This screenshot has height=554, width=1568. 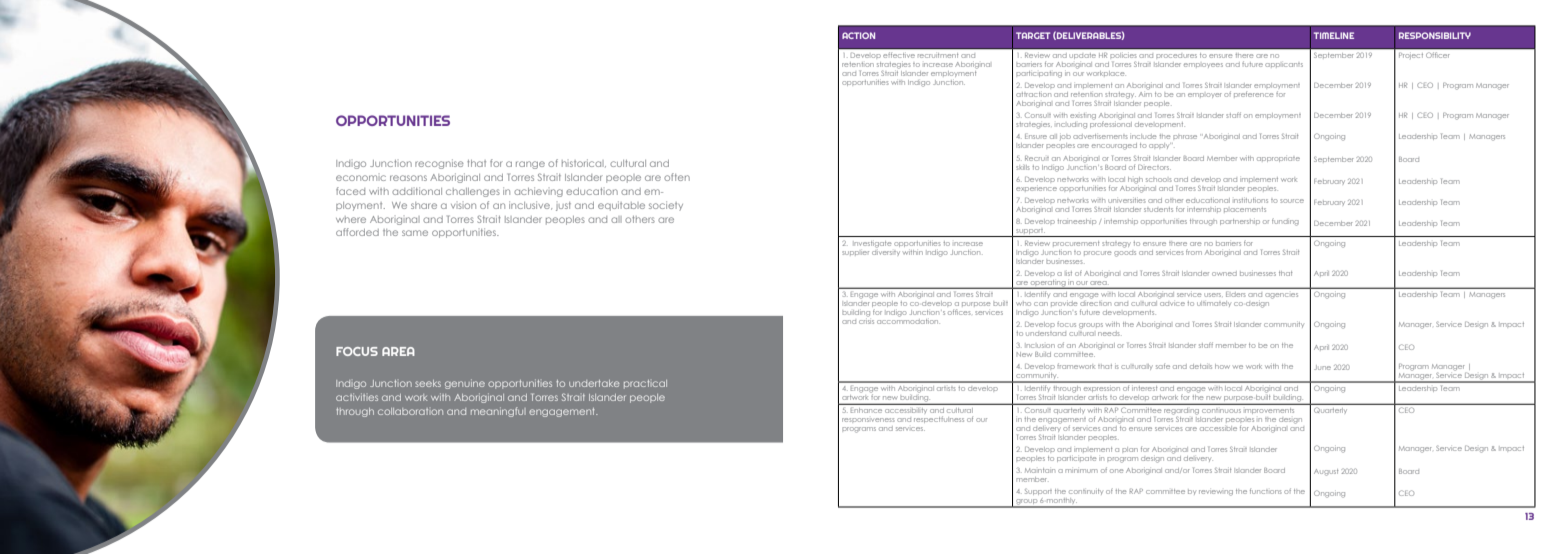 I want to click on genuine, so click(x=465, y=384).
